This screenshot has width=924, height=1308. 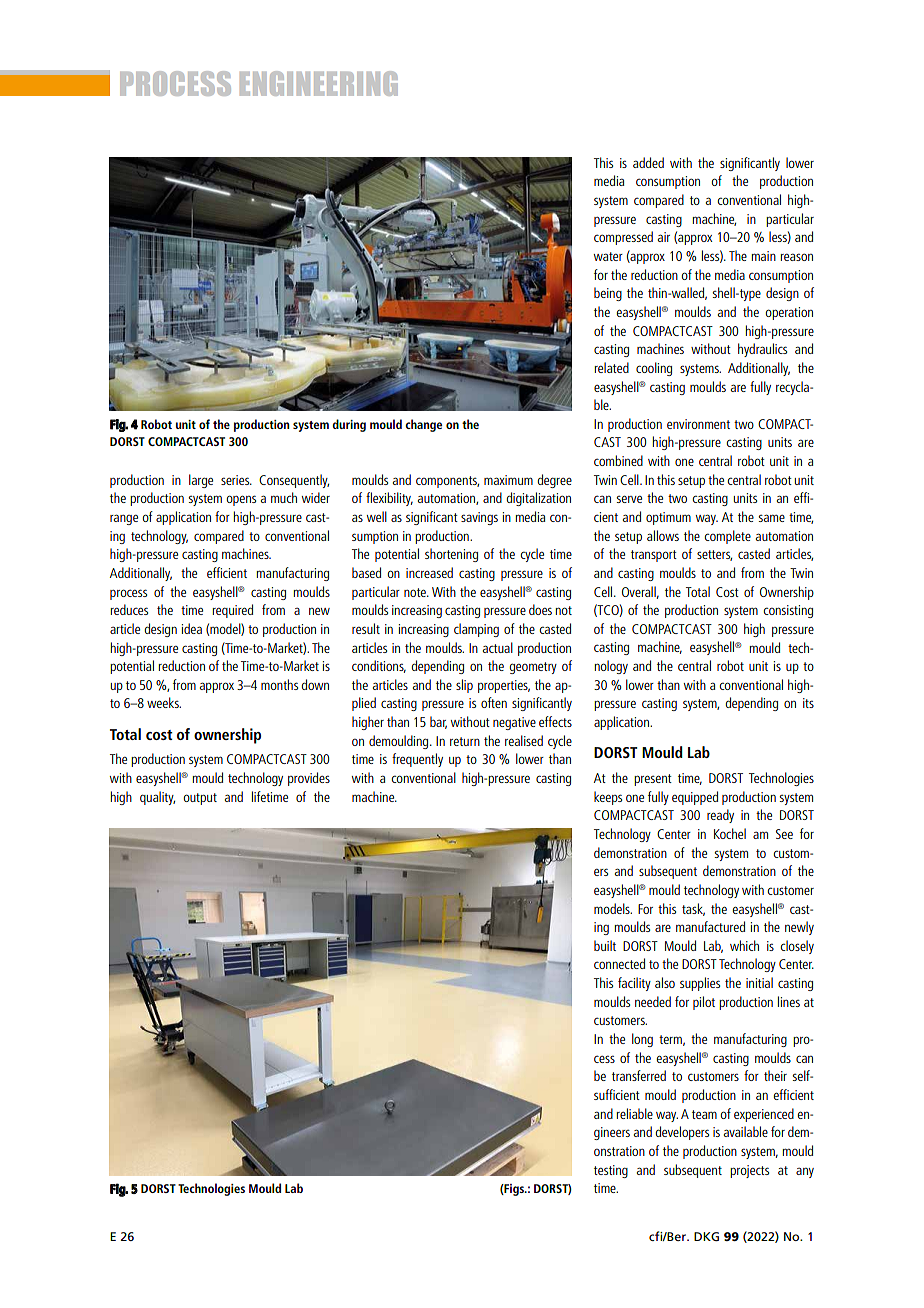 I want to click on testing, so click(x=611, y=1171).
